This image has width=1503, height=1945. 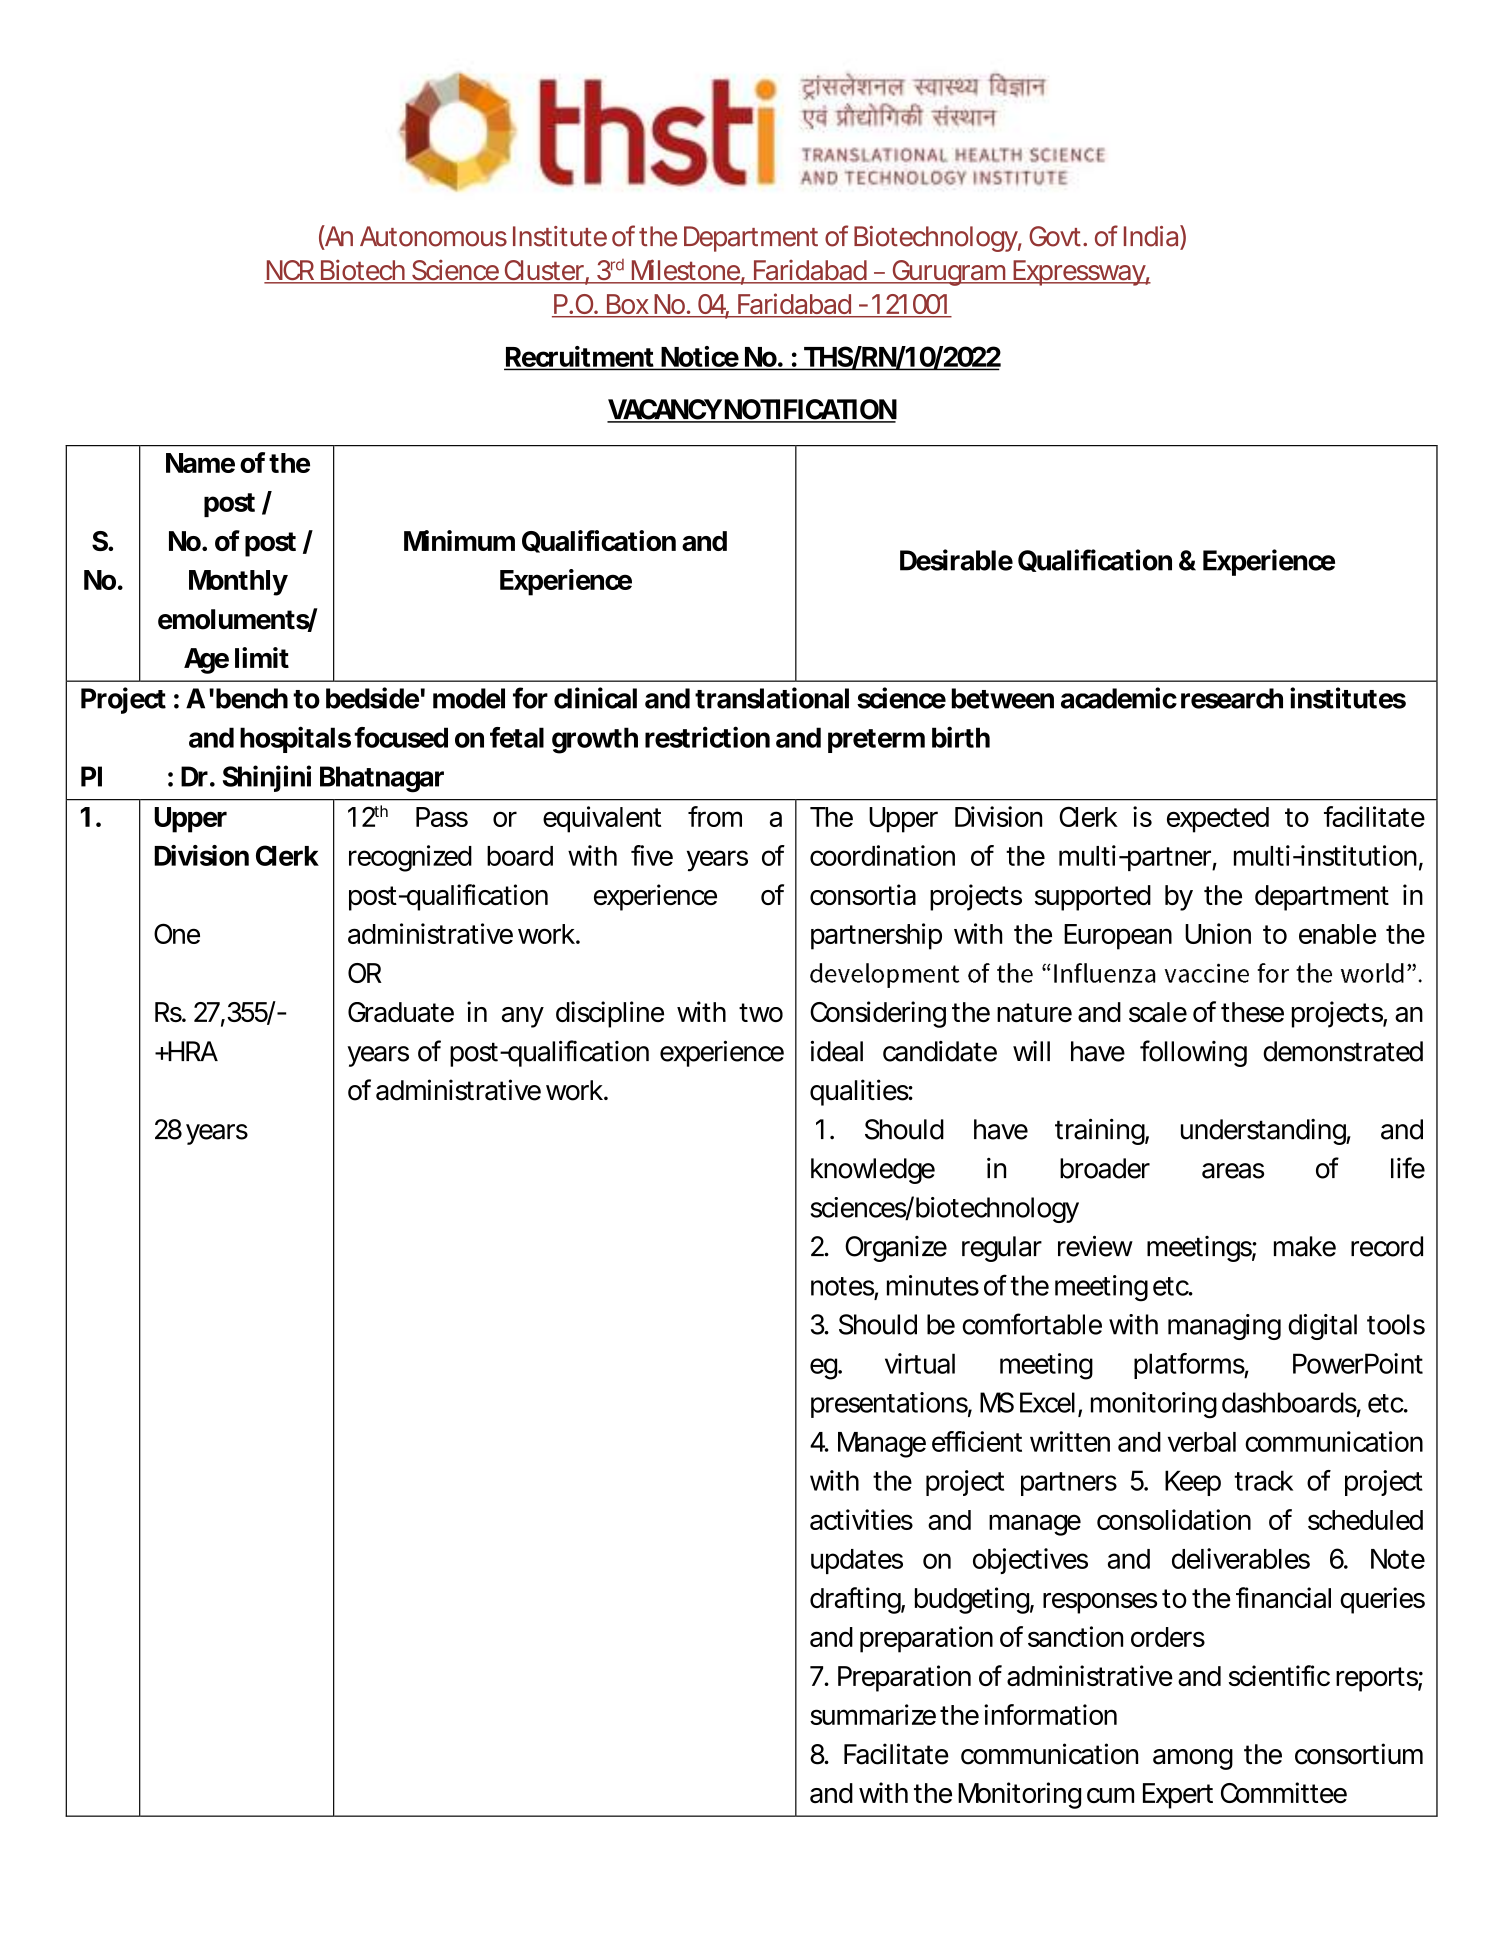 I want to click on NCR, so click(x=289, y=271).
